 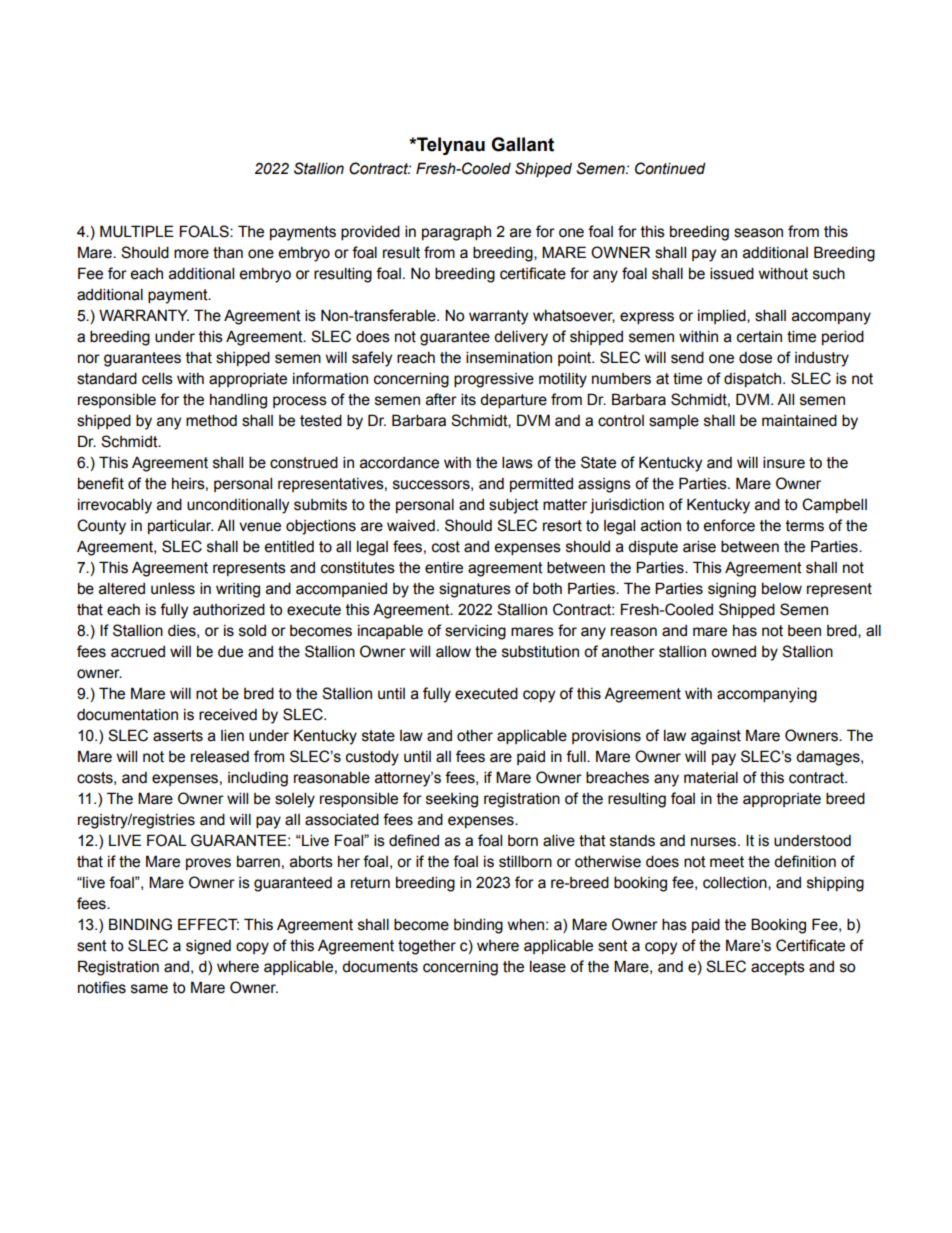 What do you see at coordinates (711, 777) in the page?
I see `material` at bounding box center [711, 777].
